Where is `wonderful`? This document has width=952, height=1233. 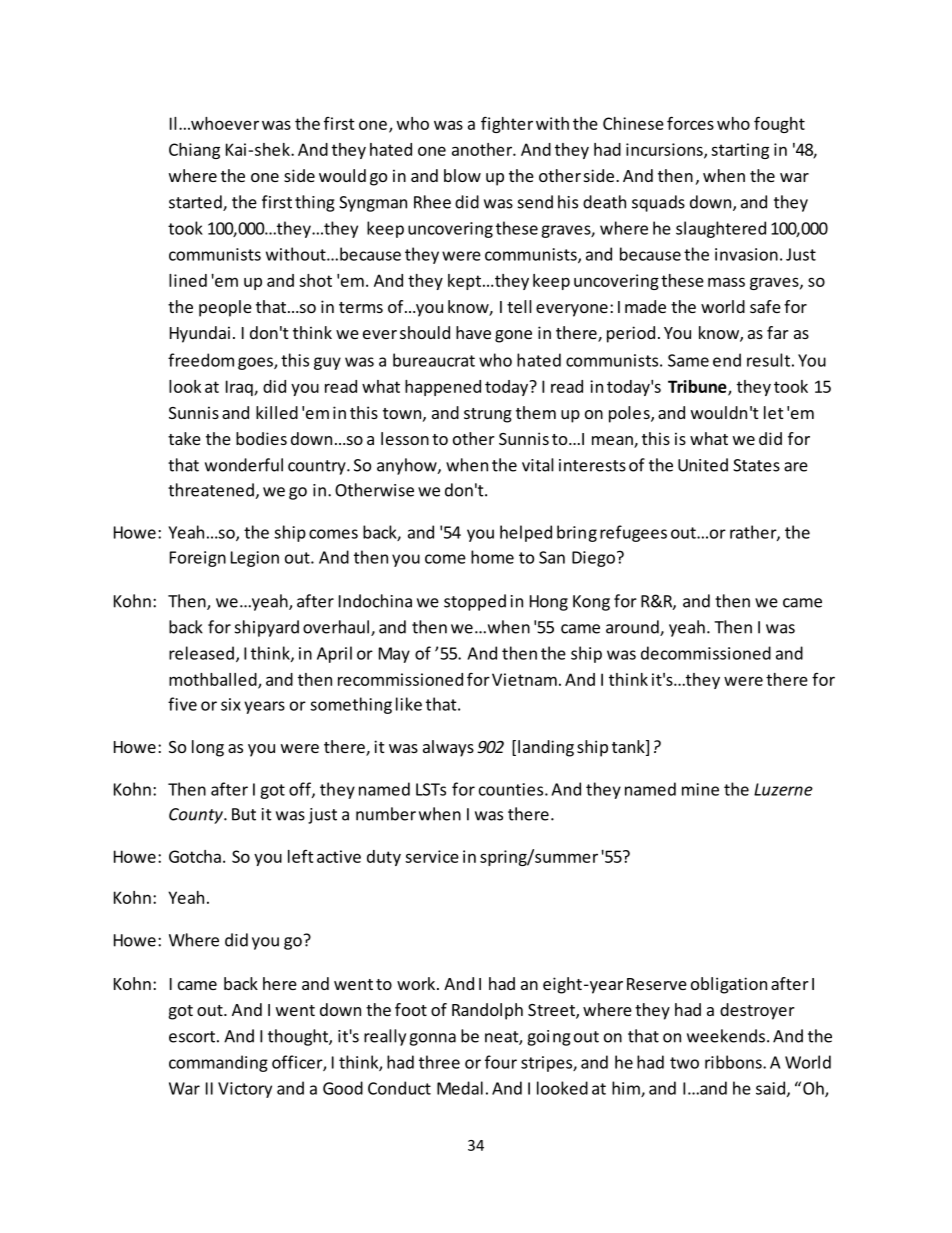 wonderful is located at coordinates (244, 465).
